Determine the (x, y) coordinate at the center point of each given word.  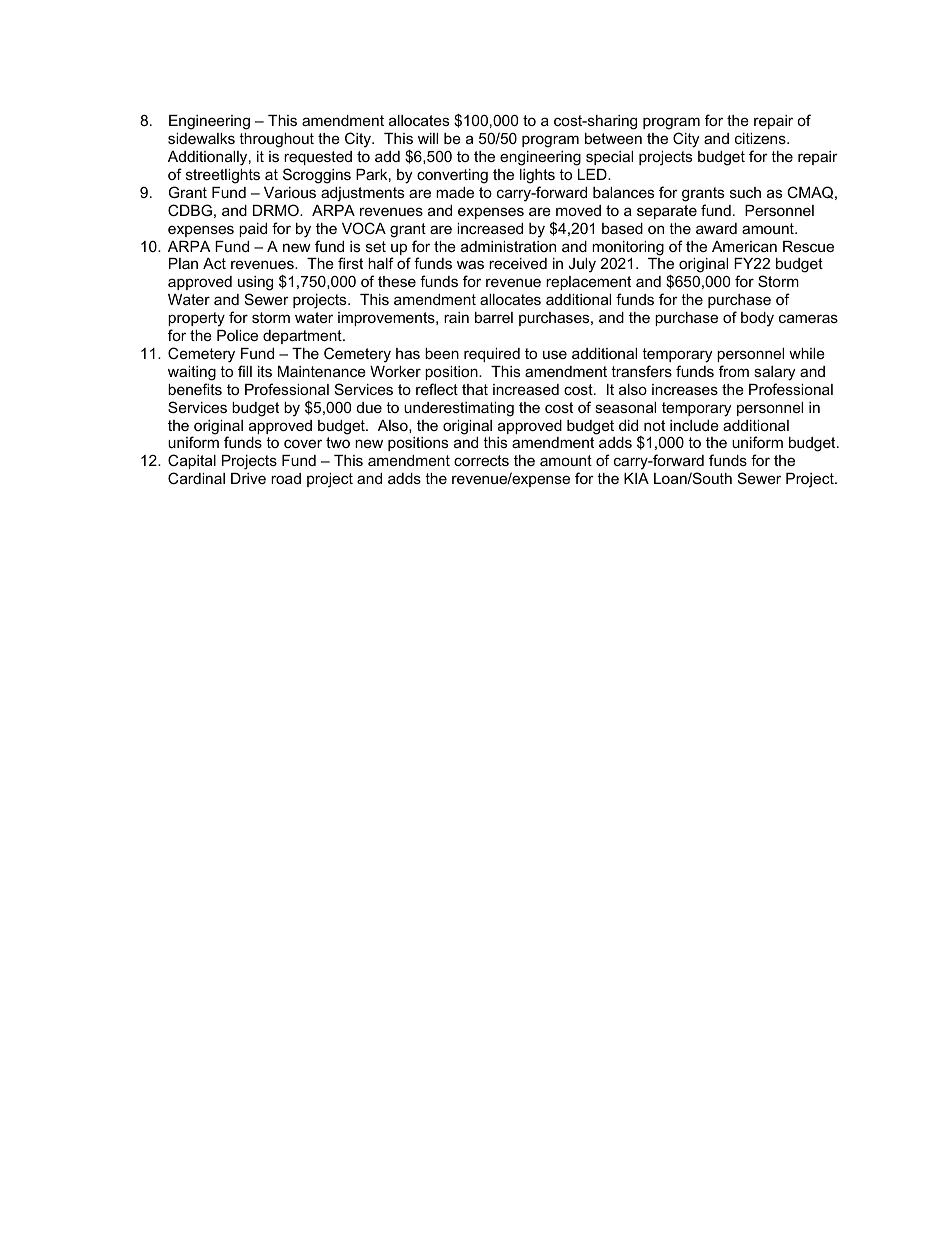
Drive (248, 478)
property (196, 319)
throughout (276, 140)
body (757, 319)
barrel (494, 317)
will (428, 138)
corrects (481, 460)
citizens (761, 138)
